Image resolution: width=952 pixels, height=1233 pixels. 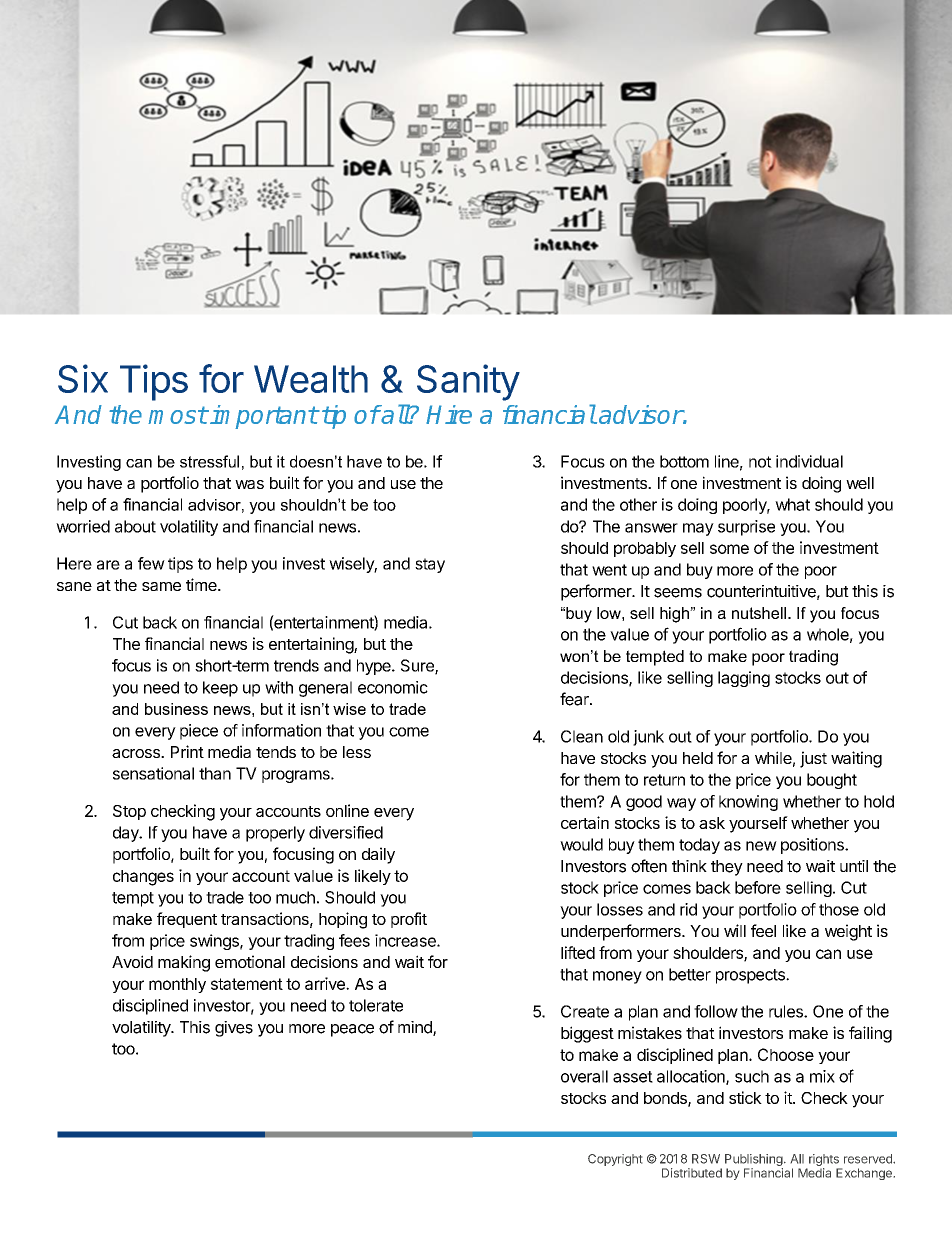 I want to click on gives, so click(x=234, y=1029).
